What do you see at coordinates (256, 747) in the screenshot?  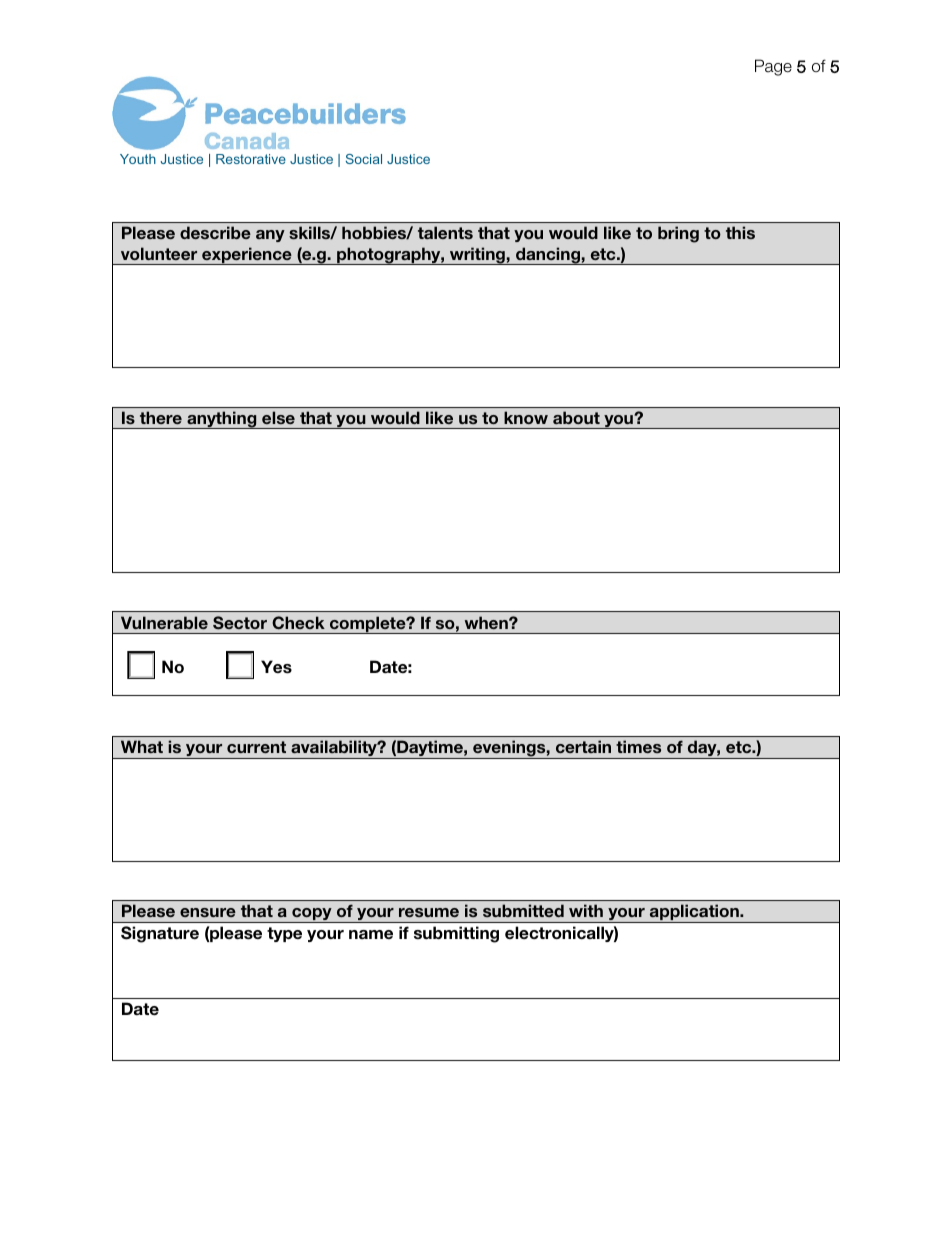 I see `current` at bounding box center [256, 747].
